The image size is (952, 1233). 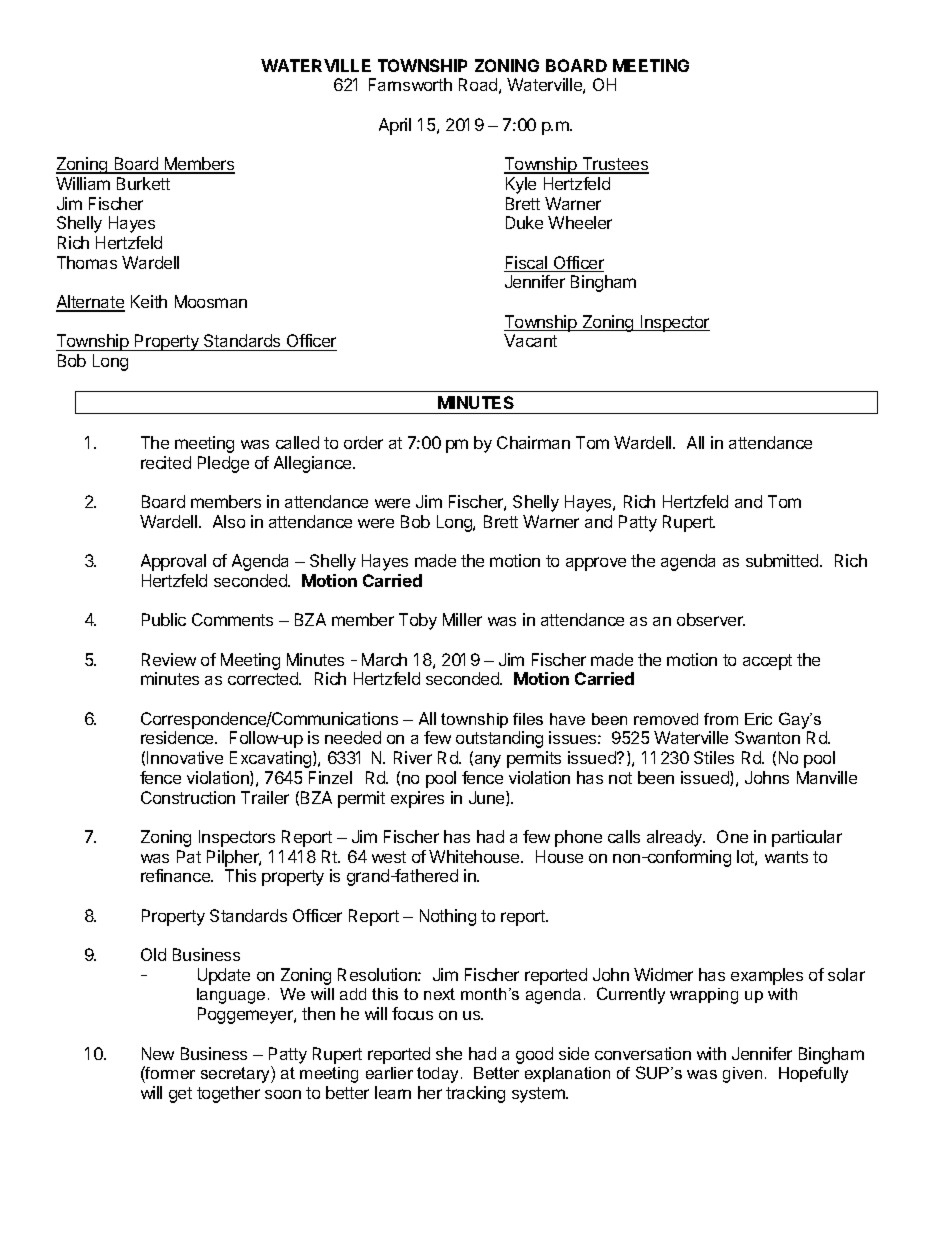 What do you see at coordinates (143, 183) in the screenshot?
I see `Burkett` at bounding box center [143, 183].
